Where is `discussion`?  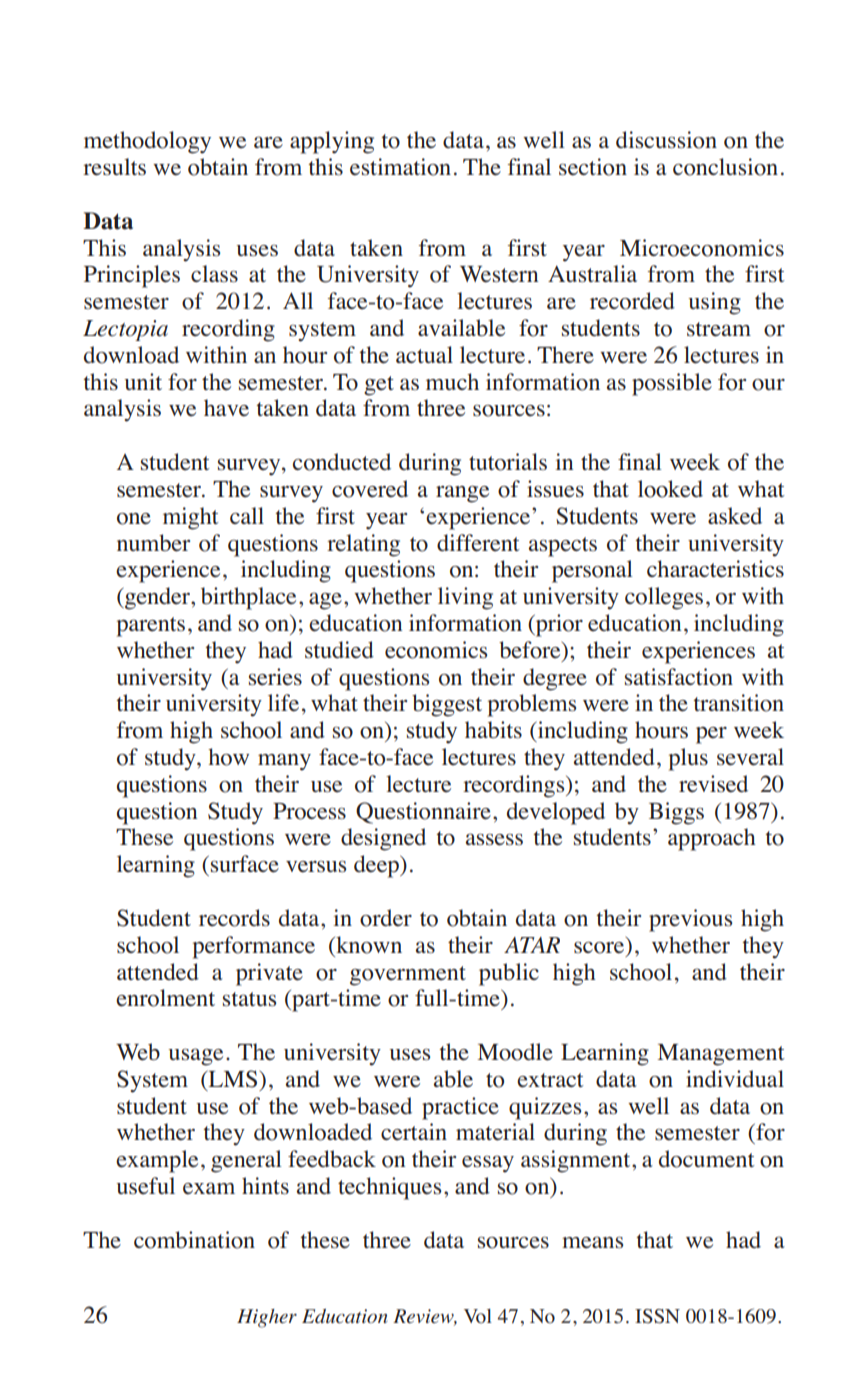
discussion is located at coordinates (666, 140).
